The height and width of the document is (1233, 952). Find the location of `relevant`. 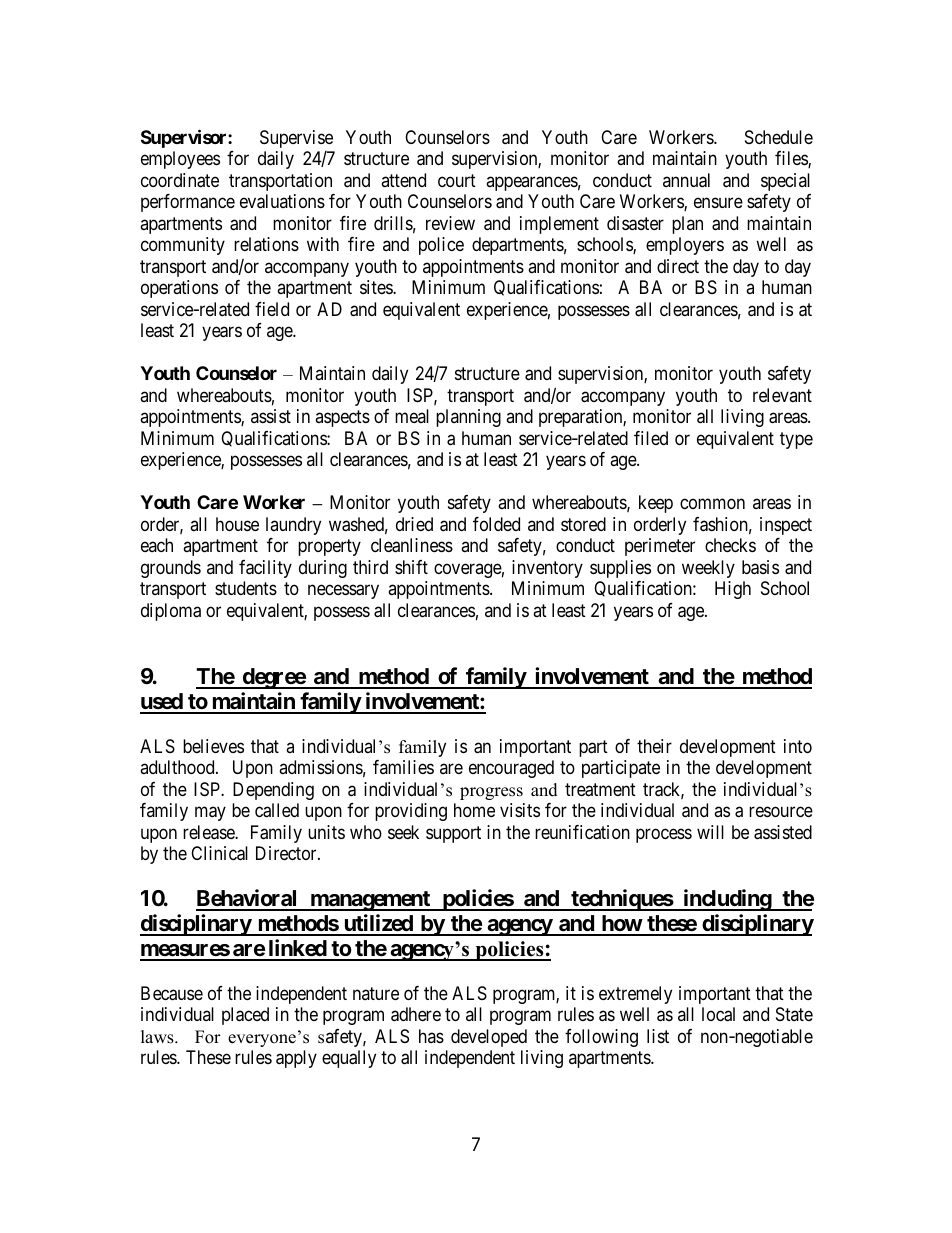

relevant is located at coordinates (782, 395).
